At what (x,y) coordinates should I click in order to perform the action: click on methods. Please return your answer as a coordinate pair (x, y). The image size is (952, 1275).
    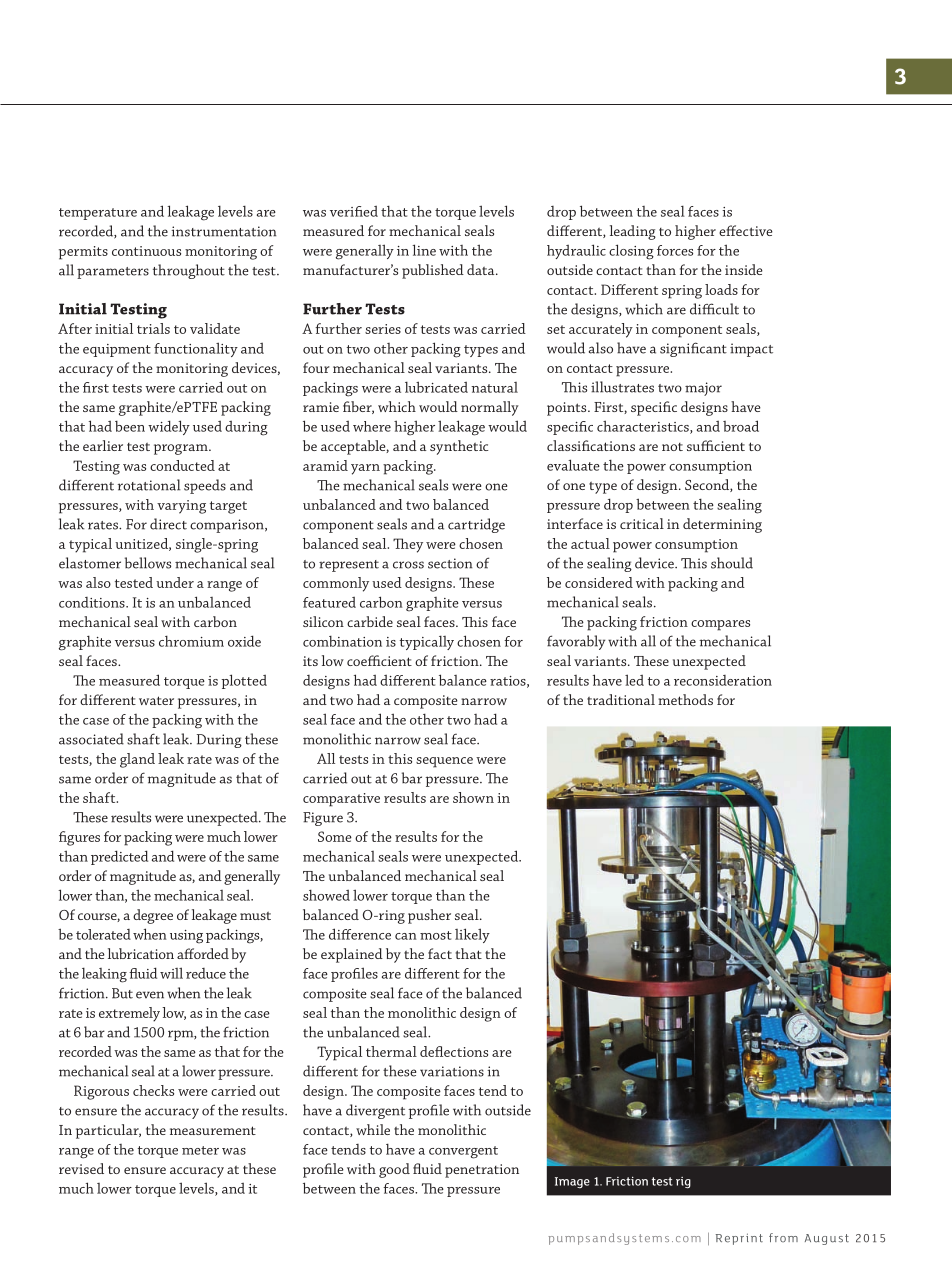
    Looking at the image, I should click on (685, 699).
